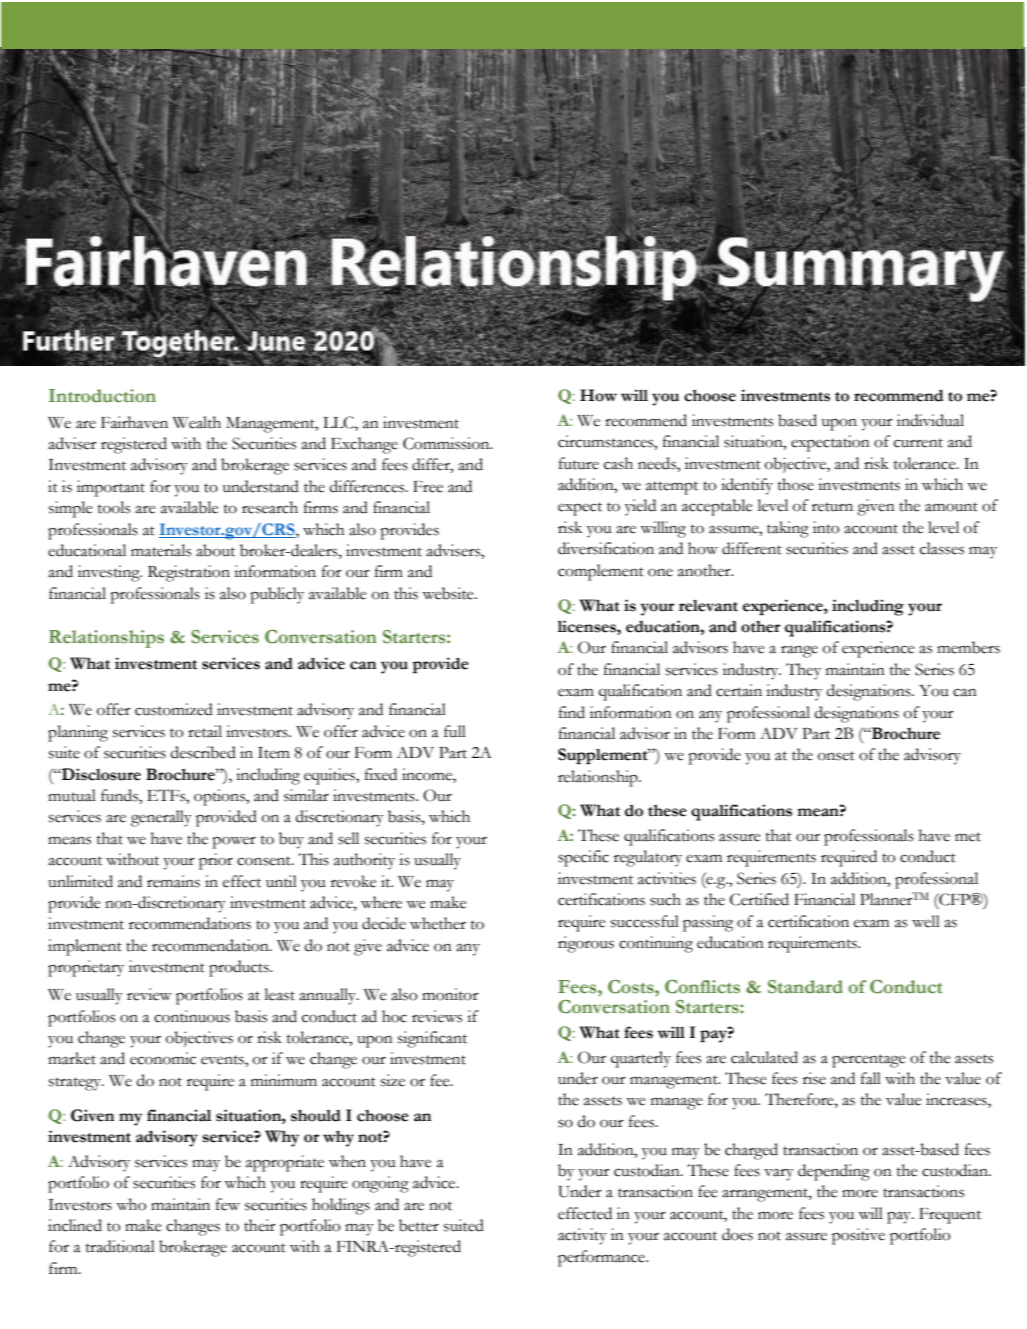  I want to click on generally, so click(161, 818).
